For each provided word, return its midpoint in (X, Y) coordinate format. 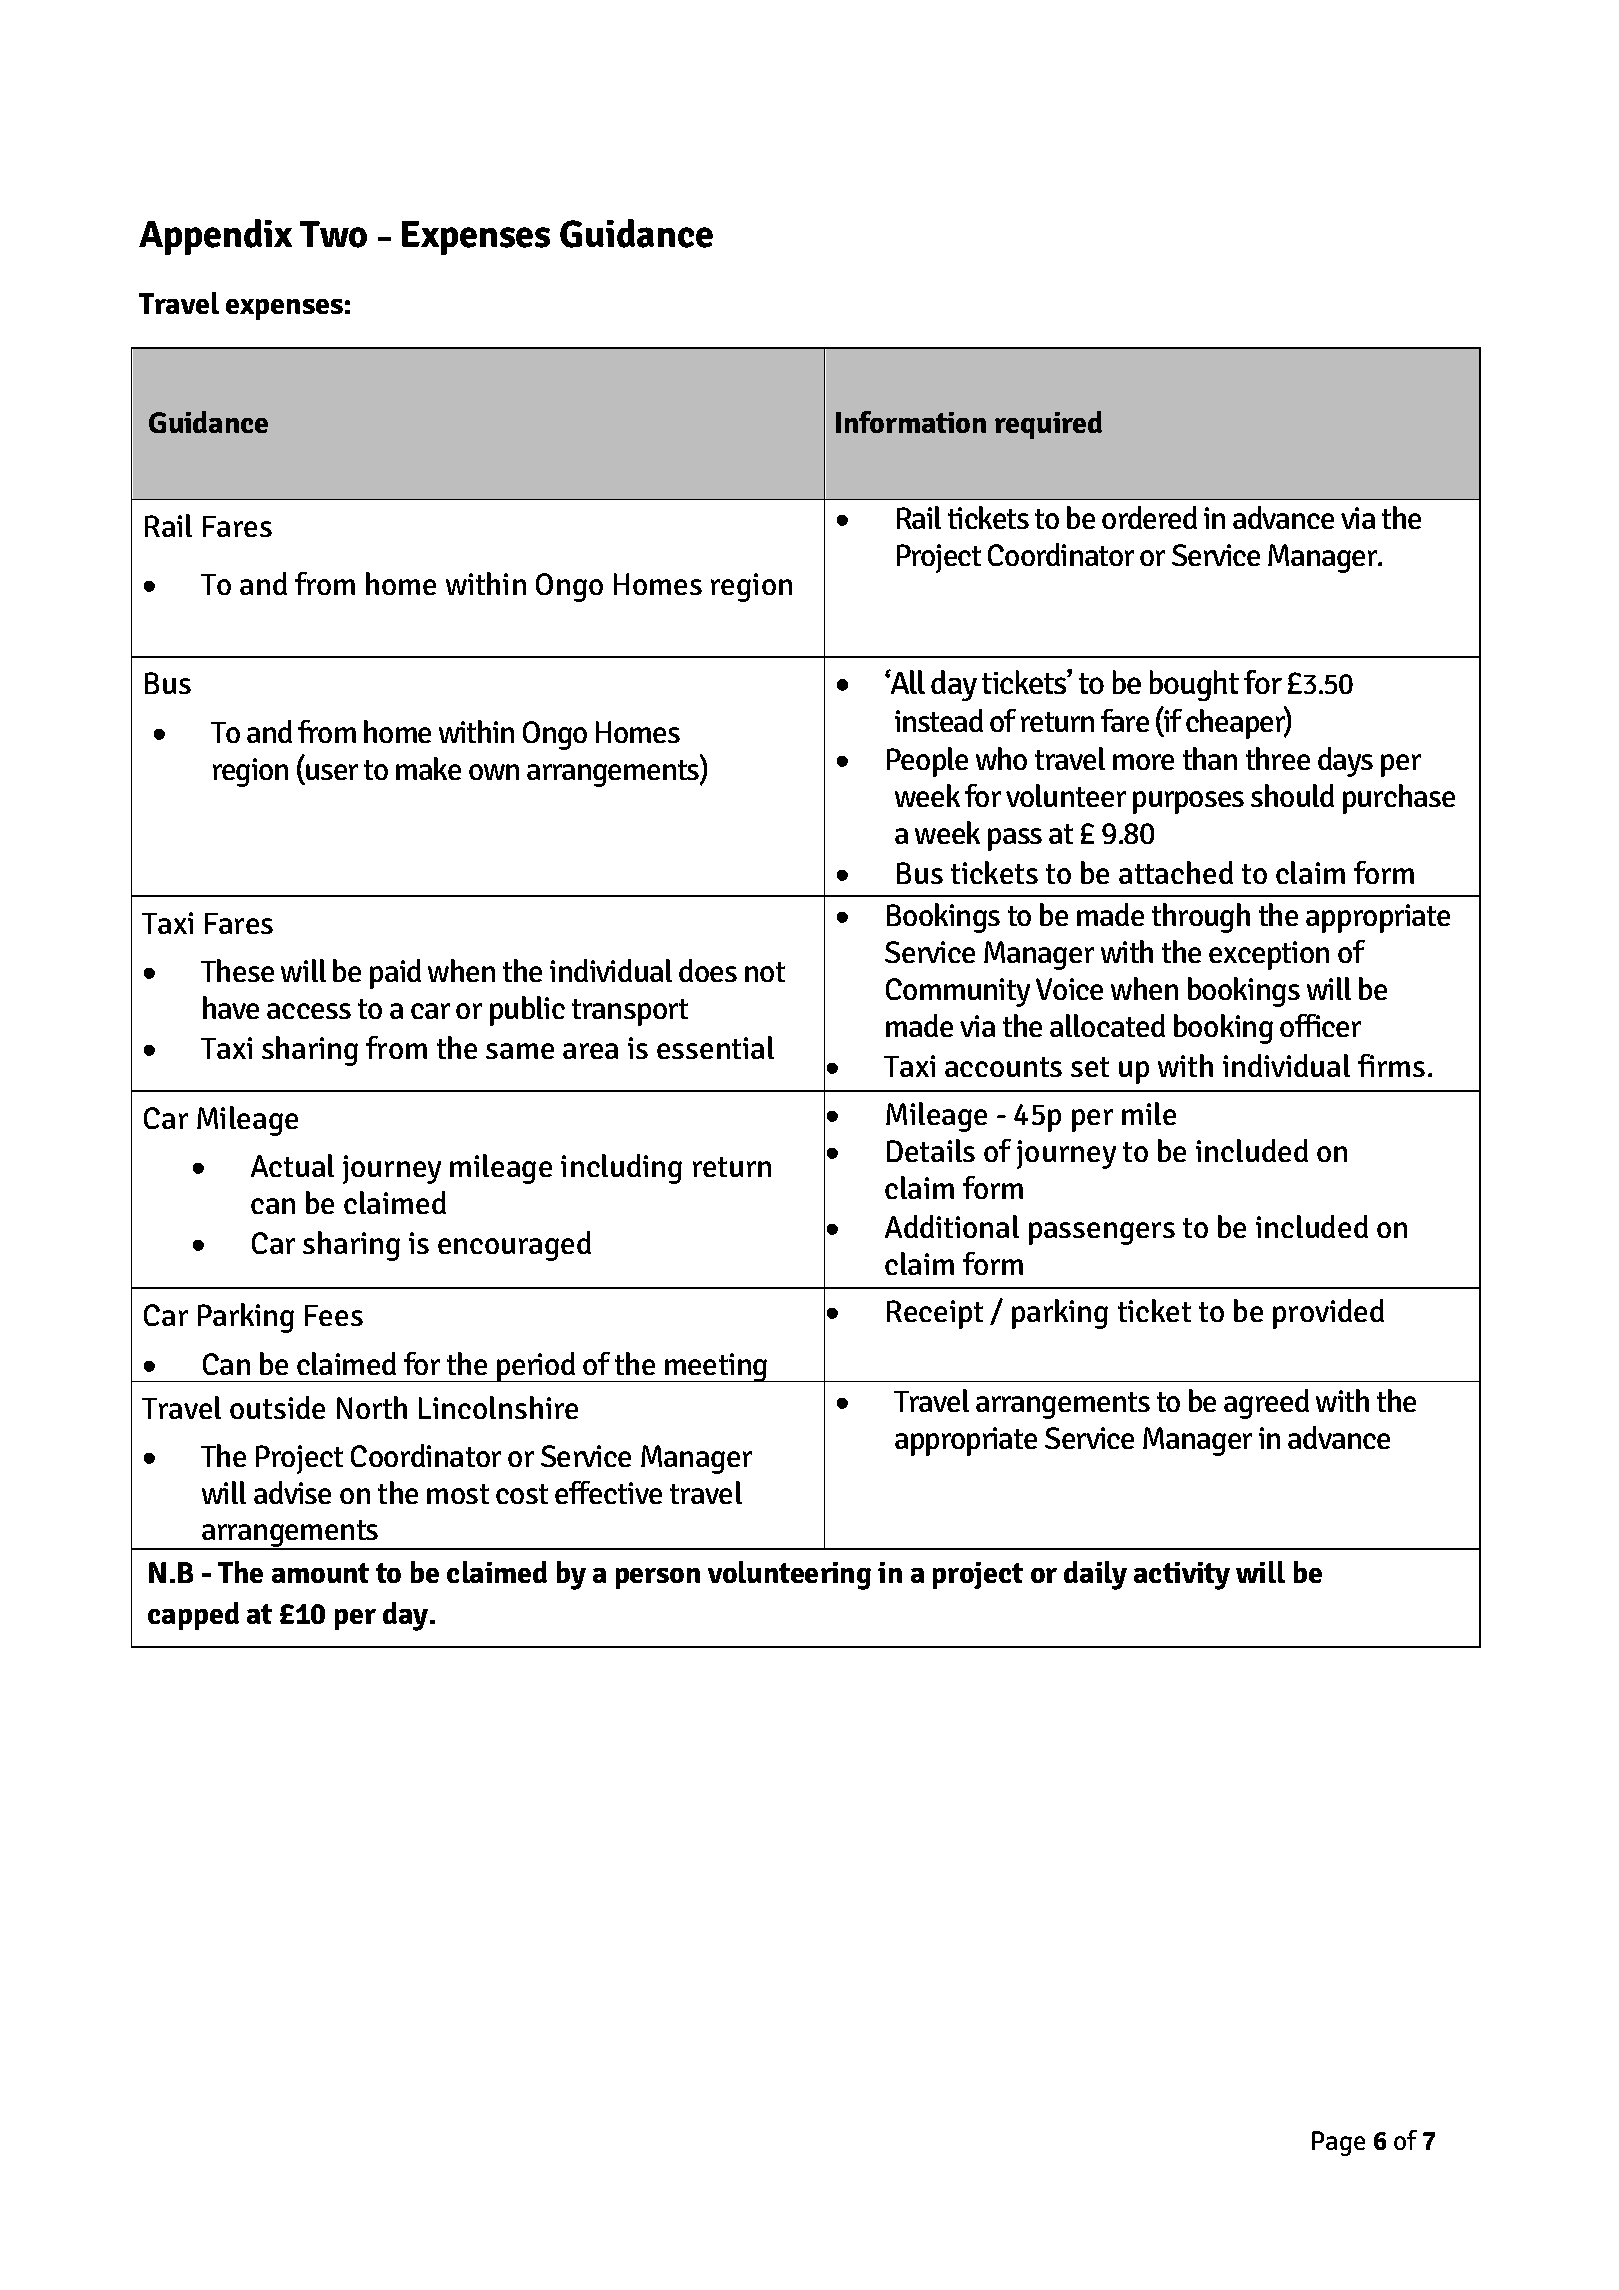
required (1048, 425)
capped (193, 1616)
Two (333, 234)
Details (931, 1150)
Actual (292, 1165)
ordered (1149, 517)
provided (1328, 1314)
